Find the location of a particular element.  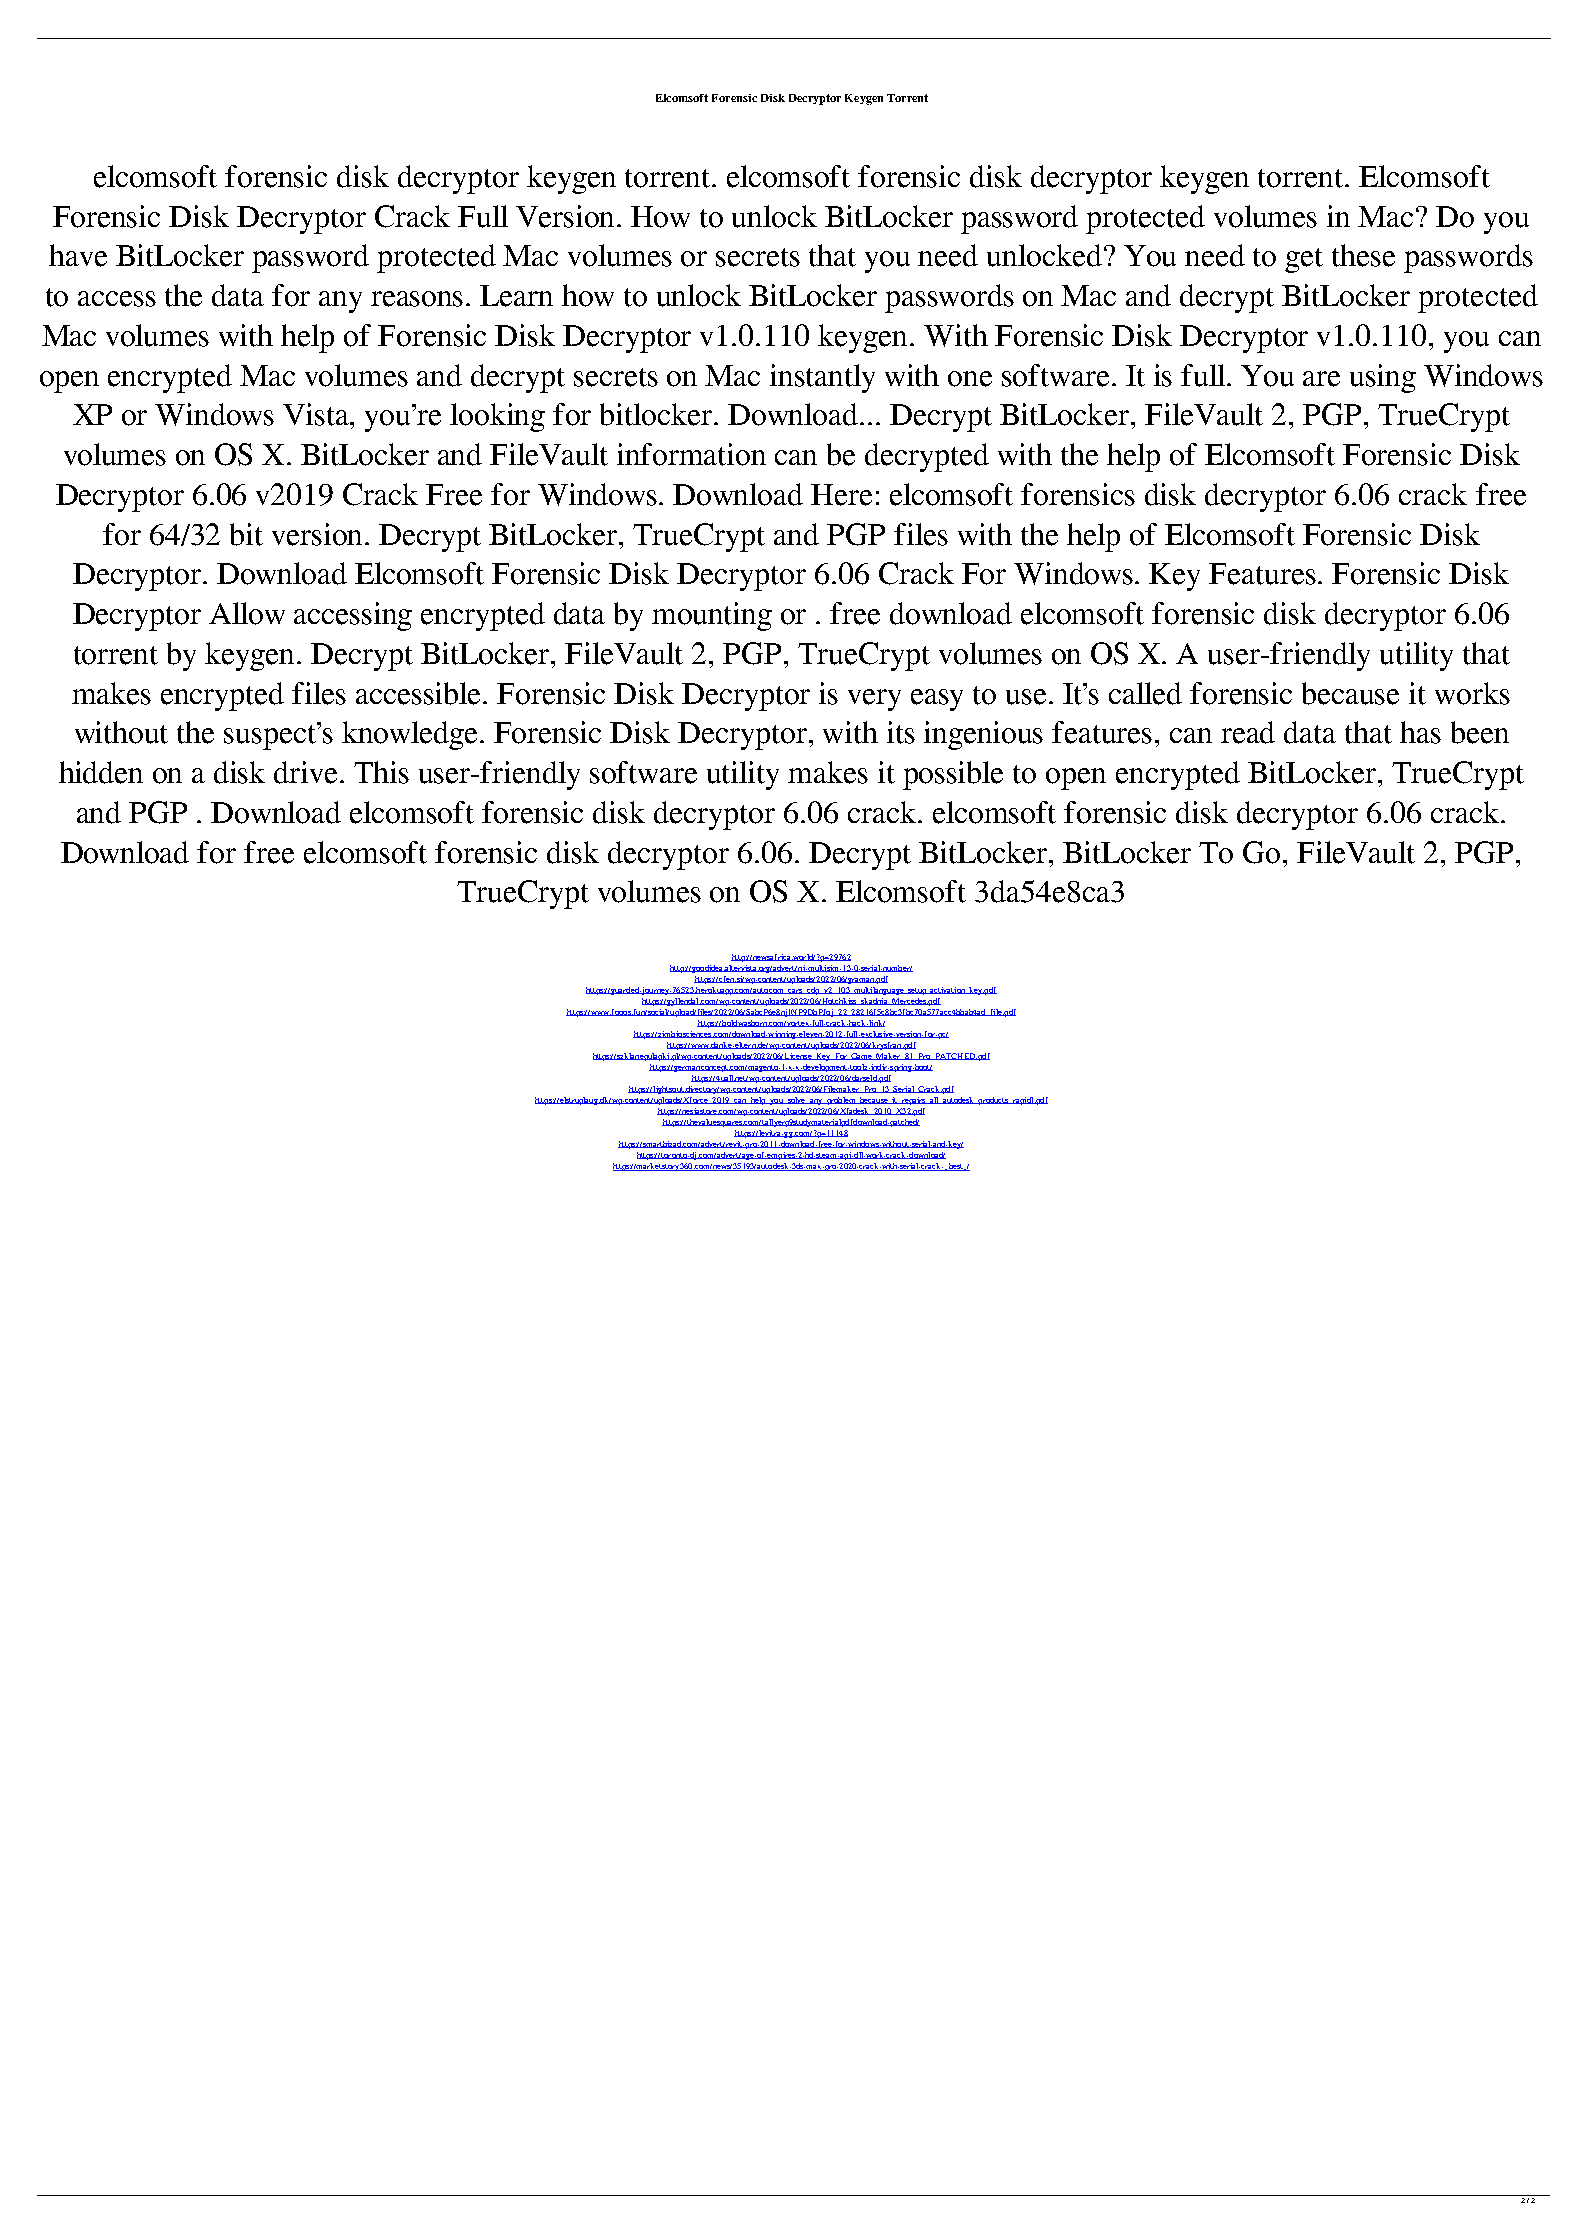

drive is located at coordinates (307, 772).
